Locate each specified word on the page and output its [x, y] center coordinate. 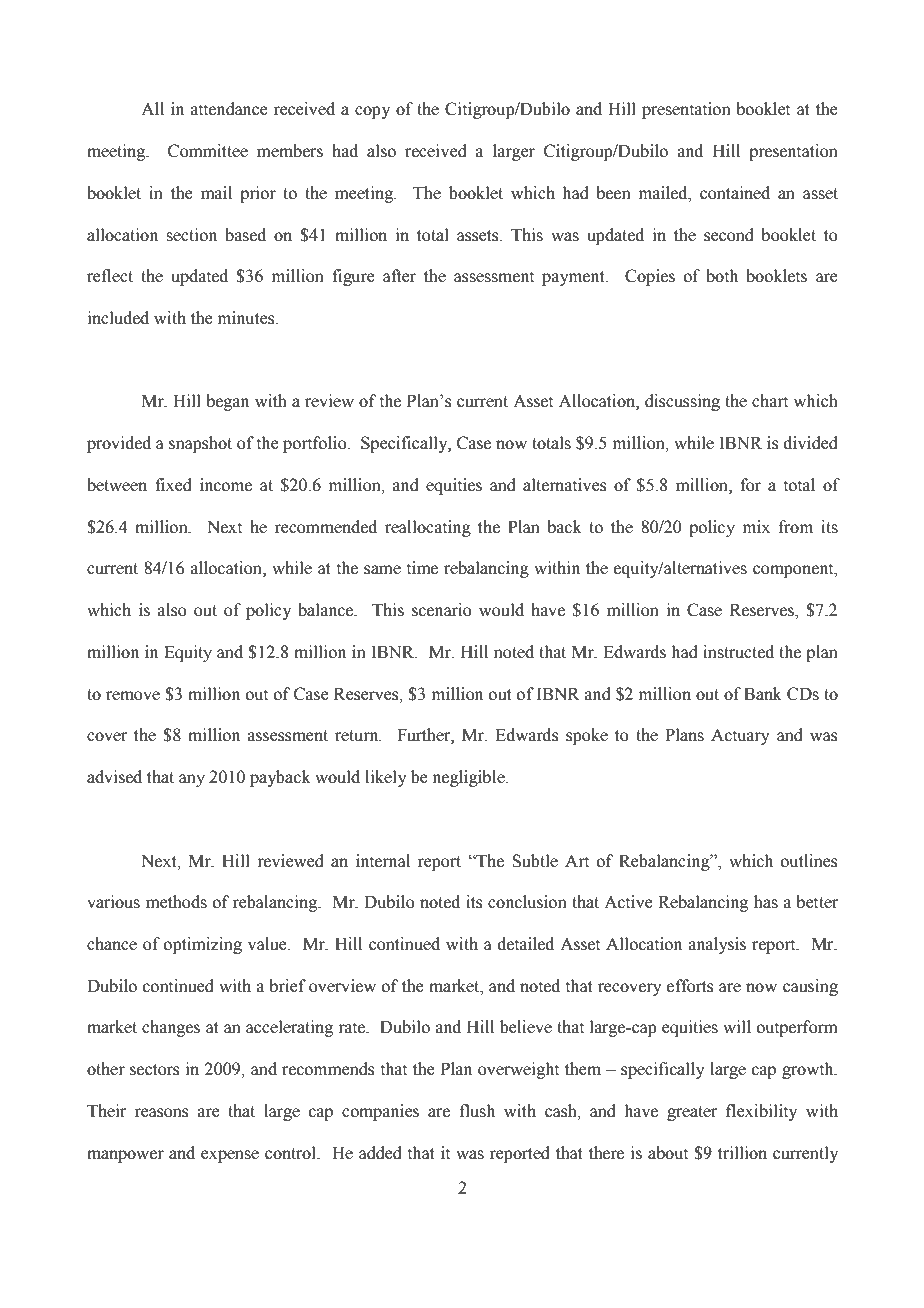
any [192, 780]
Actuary [740, 736]
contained [735, 193]
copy [372, 112]
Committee [208, 151]
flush [477, 1111]
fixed [173, 485]
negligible [469, 778]
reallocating [428, 528]
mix [756, 526]
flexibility [761, 1112]
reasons [161, 1113]
